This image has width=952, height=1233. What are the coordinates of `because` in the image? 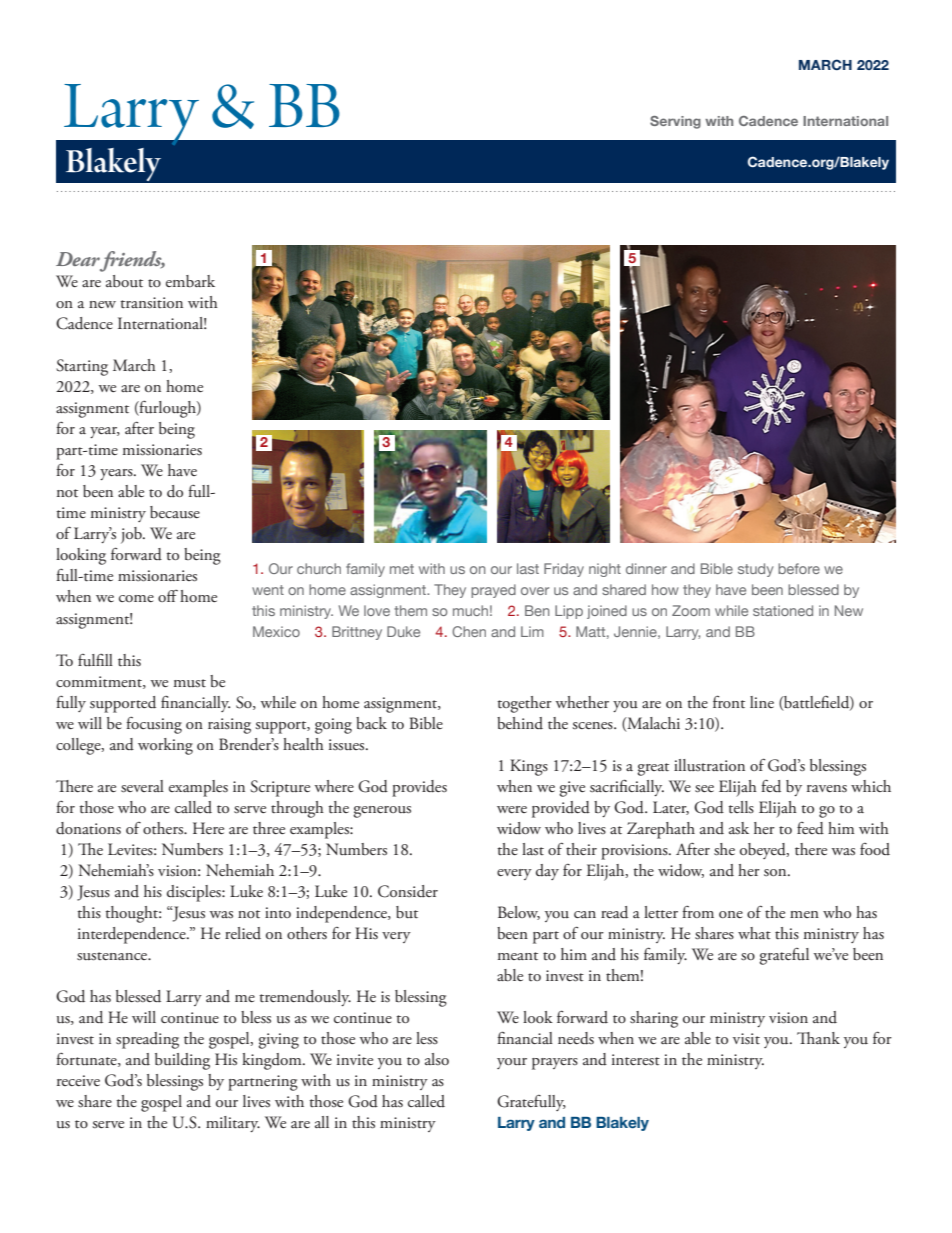 It's located at (175, 512).
